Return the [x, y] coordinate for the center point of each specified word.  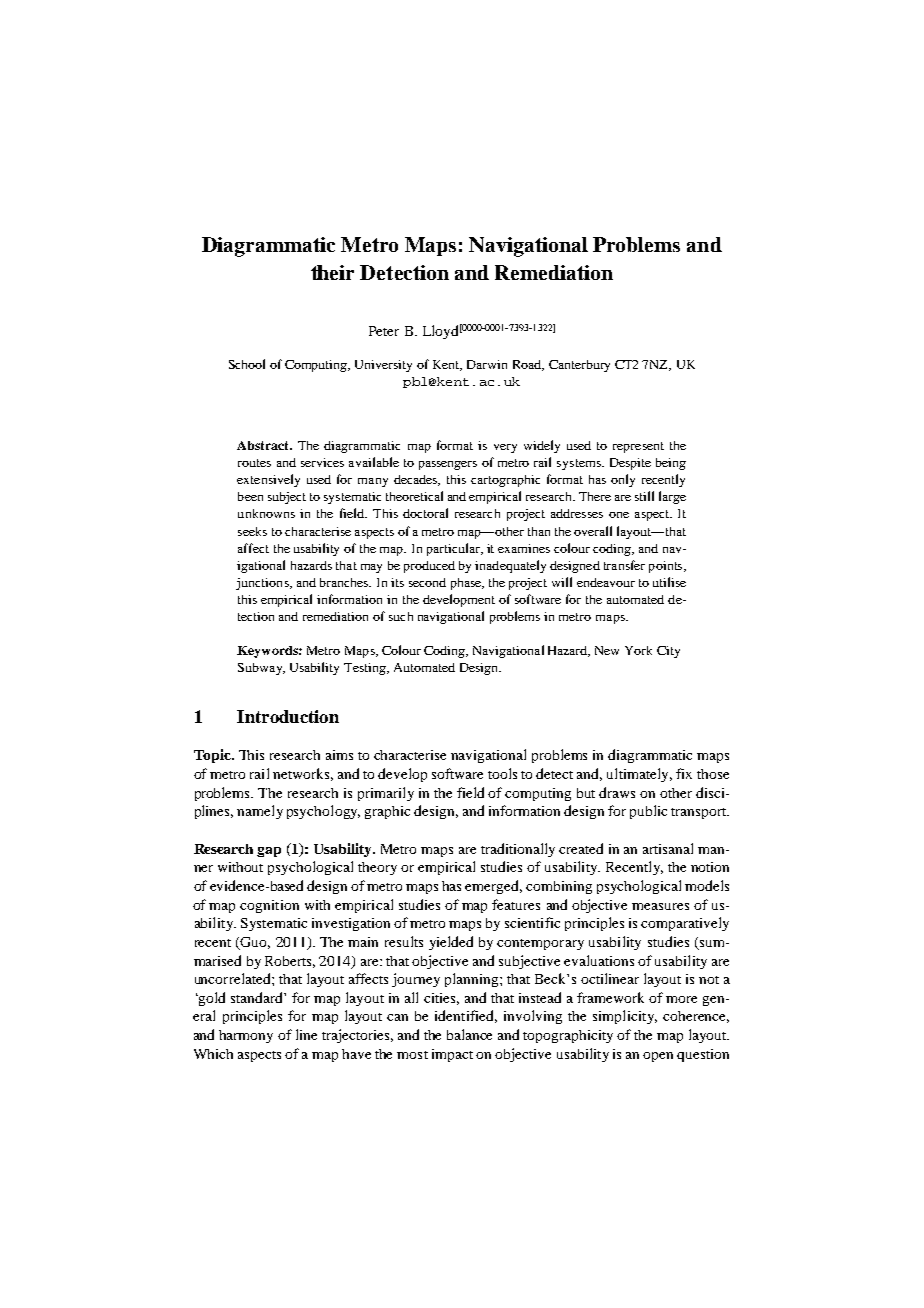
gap [269, 852]
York [638, 650]
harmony [246, 1036]
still [644, 496]
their [332, 272]
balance [469, 1034]
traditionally [518, 850]
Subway [261, 669]
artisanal [668, 848]
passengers [448, 465]
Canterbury [579, 366]
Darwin [487, 364]
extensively [268, 480]
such [401, 616]
